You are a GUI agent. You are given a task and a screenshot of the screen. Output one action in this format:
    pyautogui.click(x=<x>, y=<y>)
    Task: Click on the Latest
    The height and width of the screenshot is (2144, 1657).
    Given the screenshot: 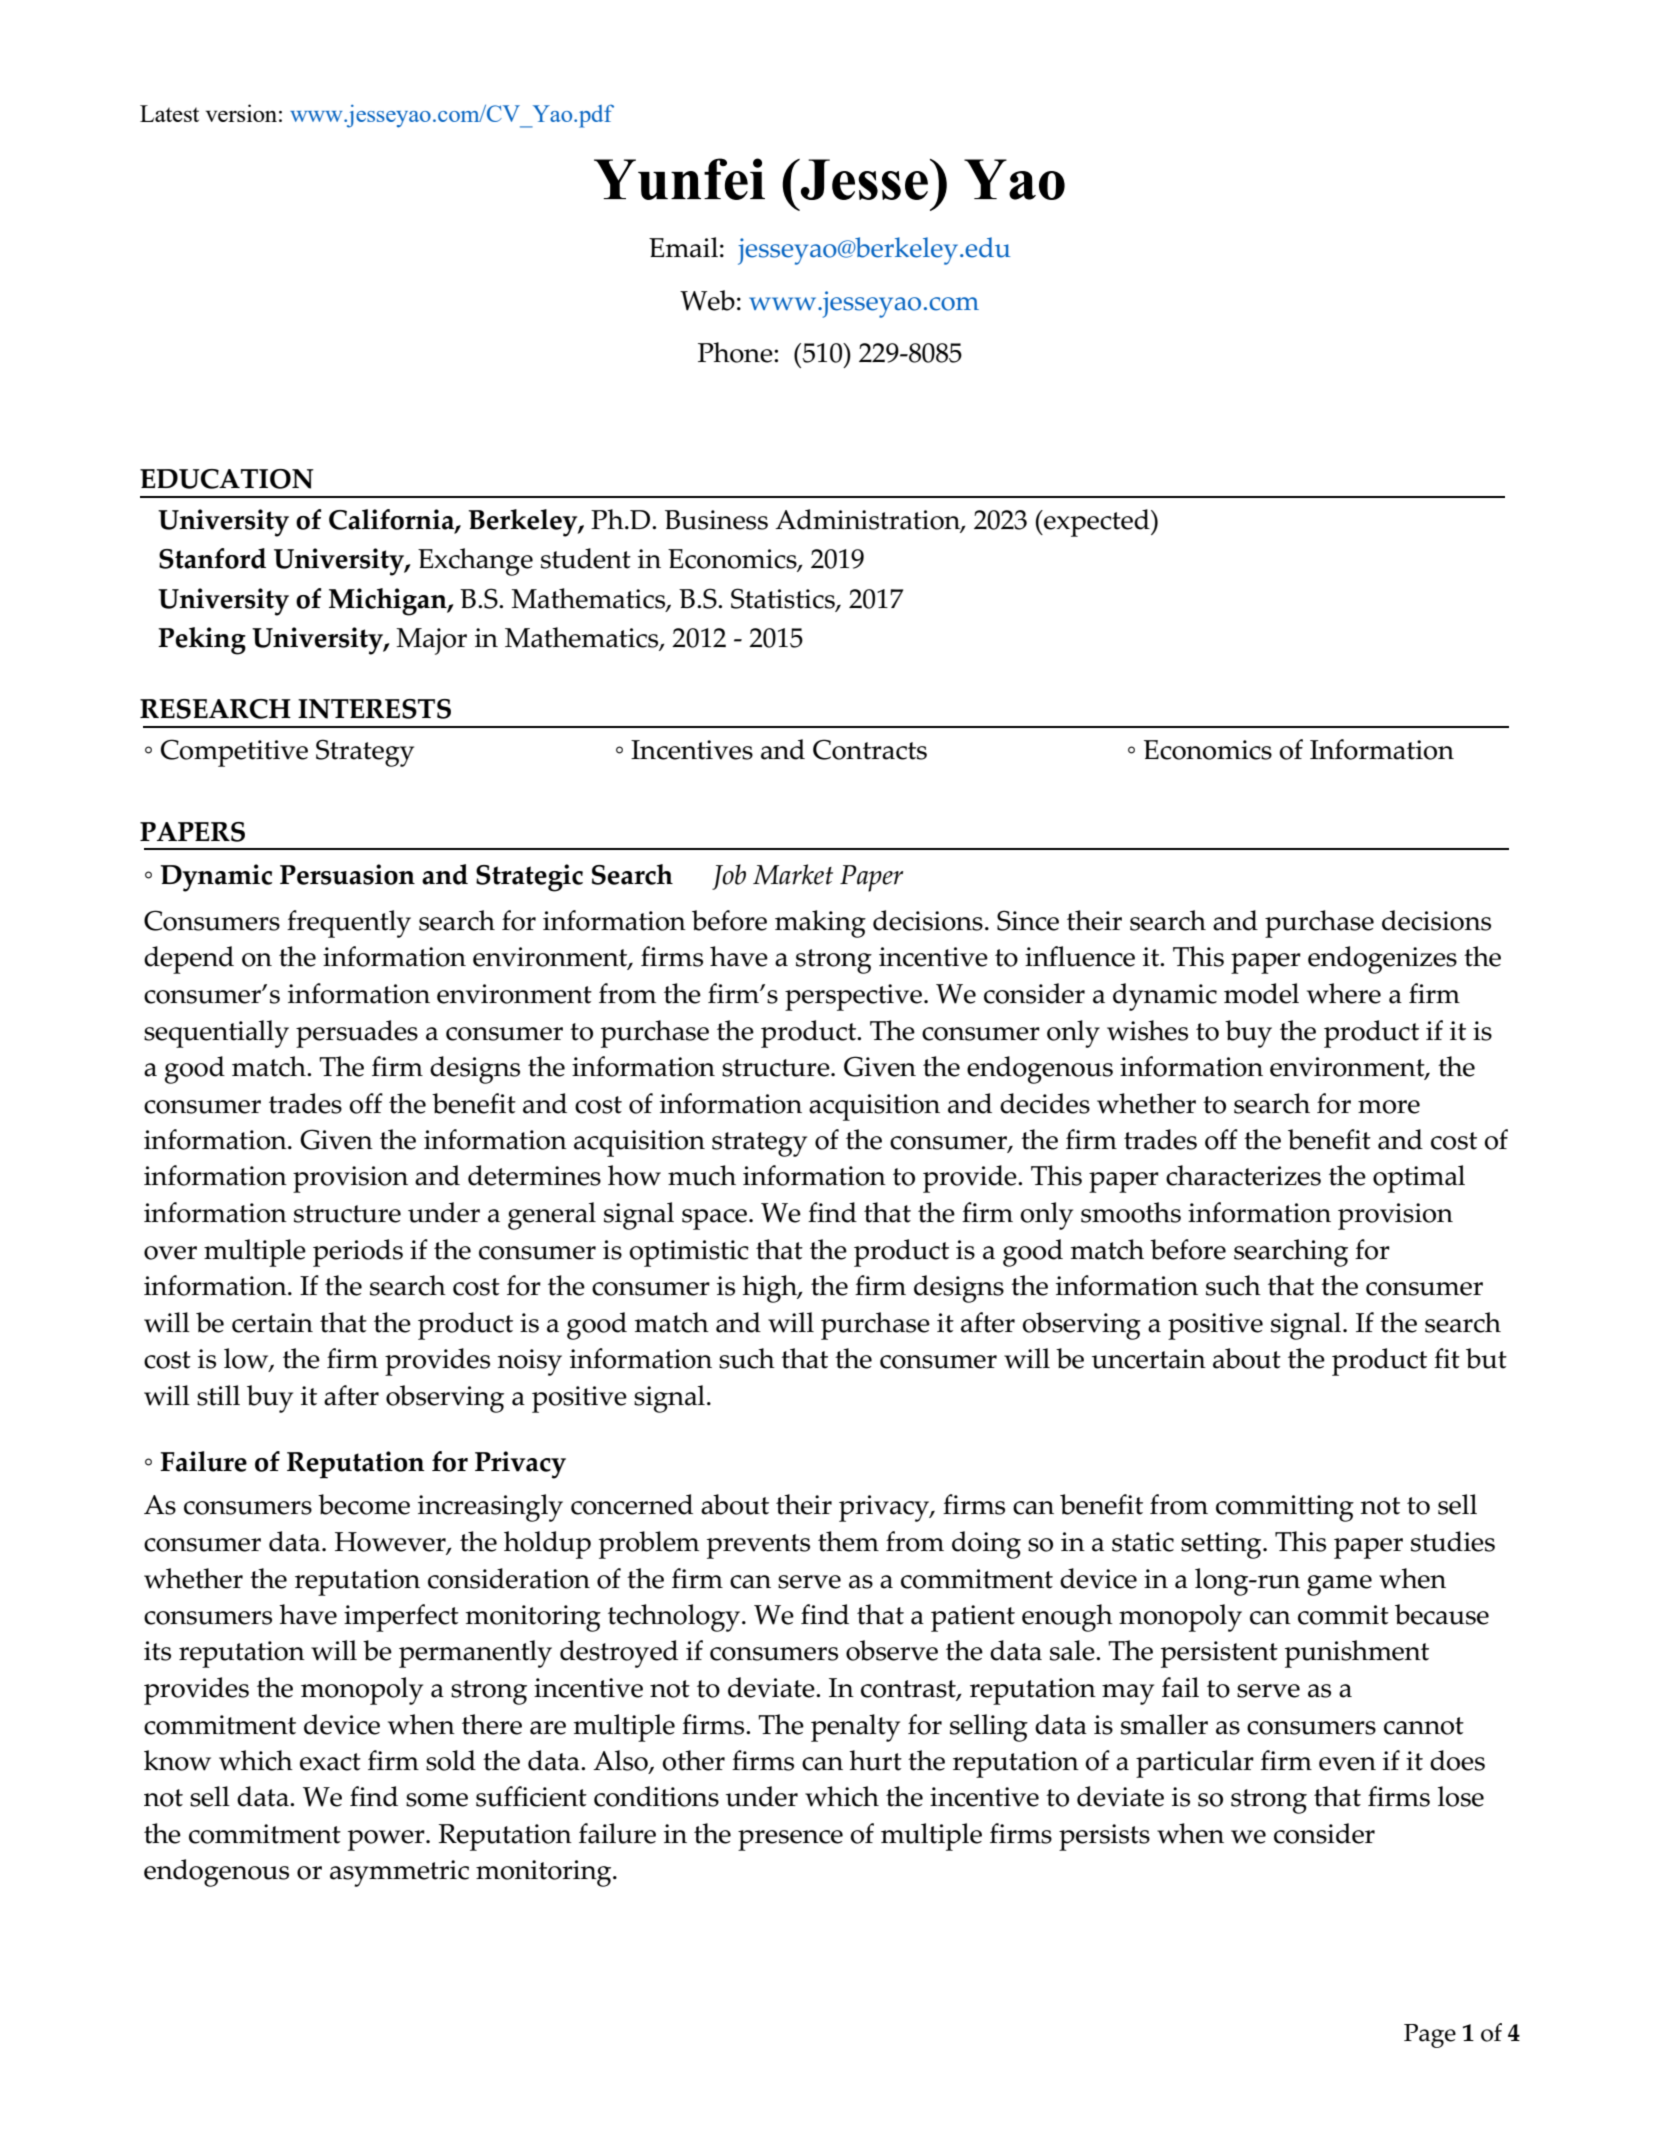 What is the action you would take?
    pyautogui.click(x=169, y=113)
